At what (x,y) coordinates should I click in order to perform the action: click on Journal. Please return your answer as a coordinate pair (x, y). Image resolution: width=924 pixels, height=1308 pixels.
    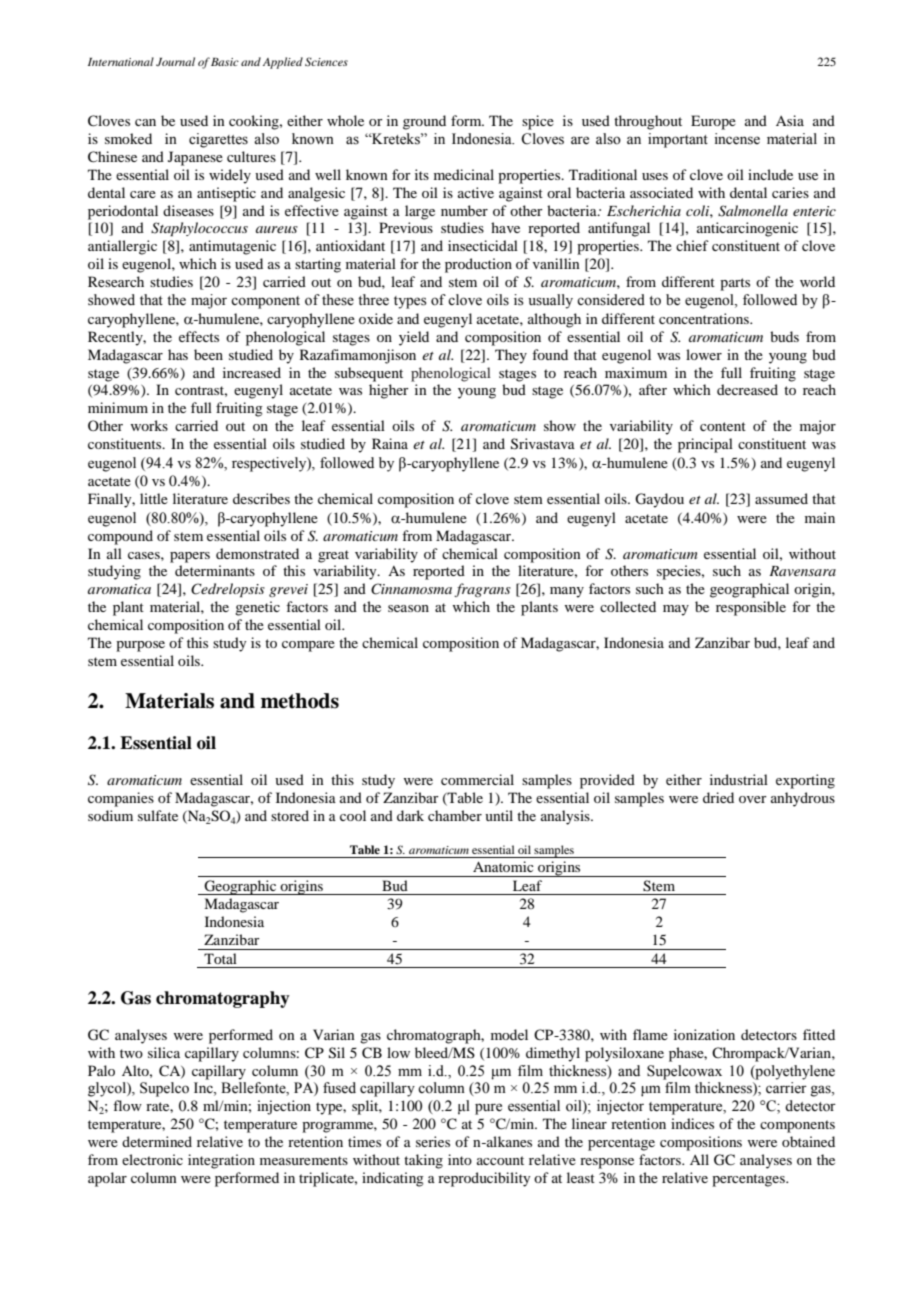
    Looking at the image, I should click on (175, 61).
